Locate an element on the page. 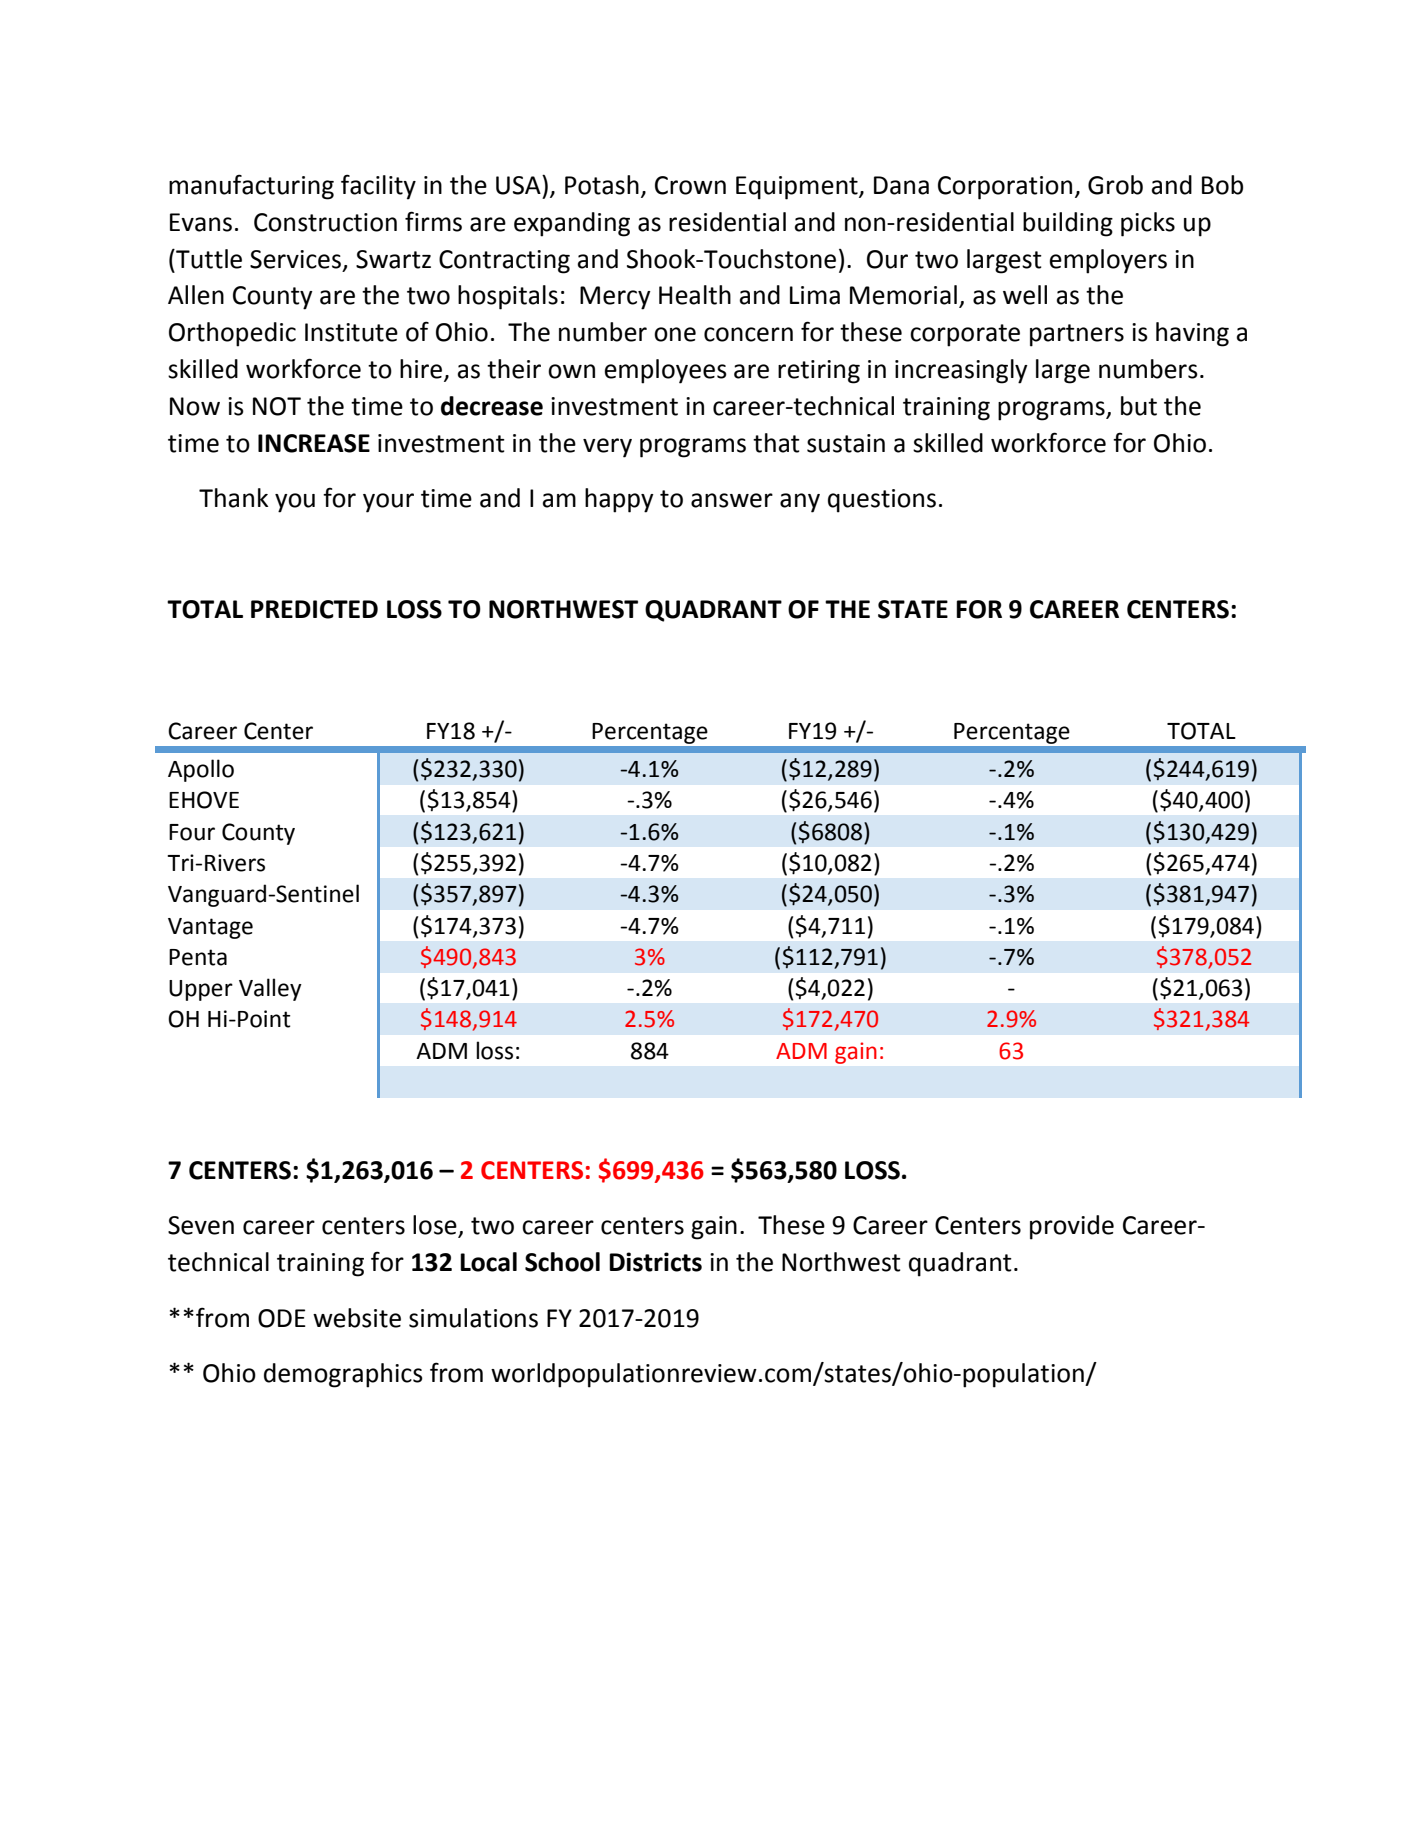 The width and height of the image is (1426, 1845). Construction is located at coordinates (325, 222).
